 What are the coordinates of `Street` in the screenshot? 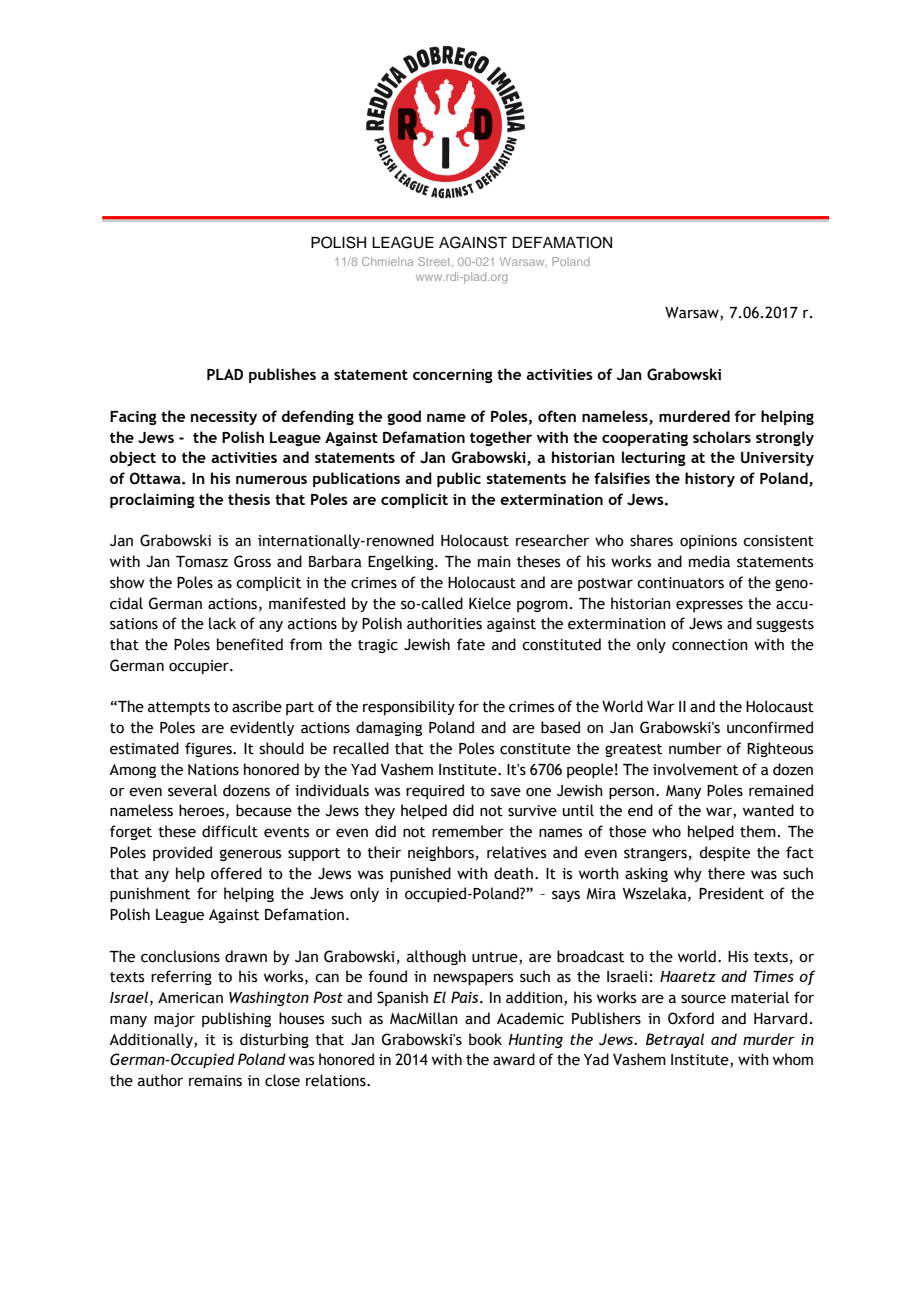 It's located at (435, 262).
